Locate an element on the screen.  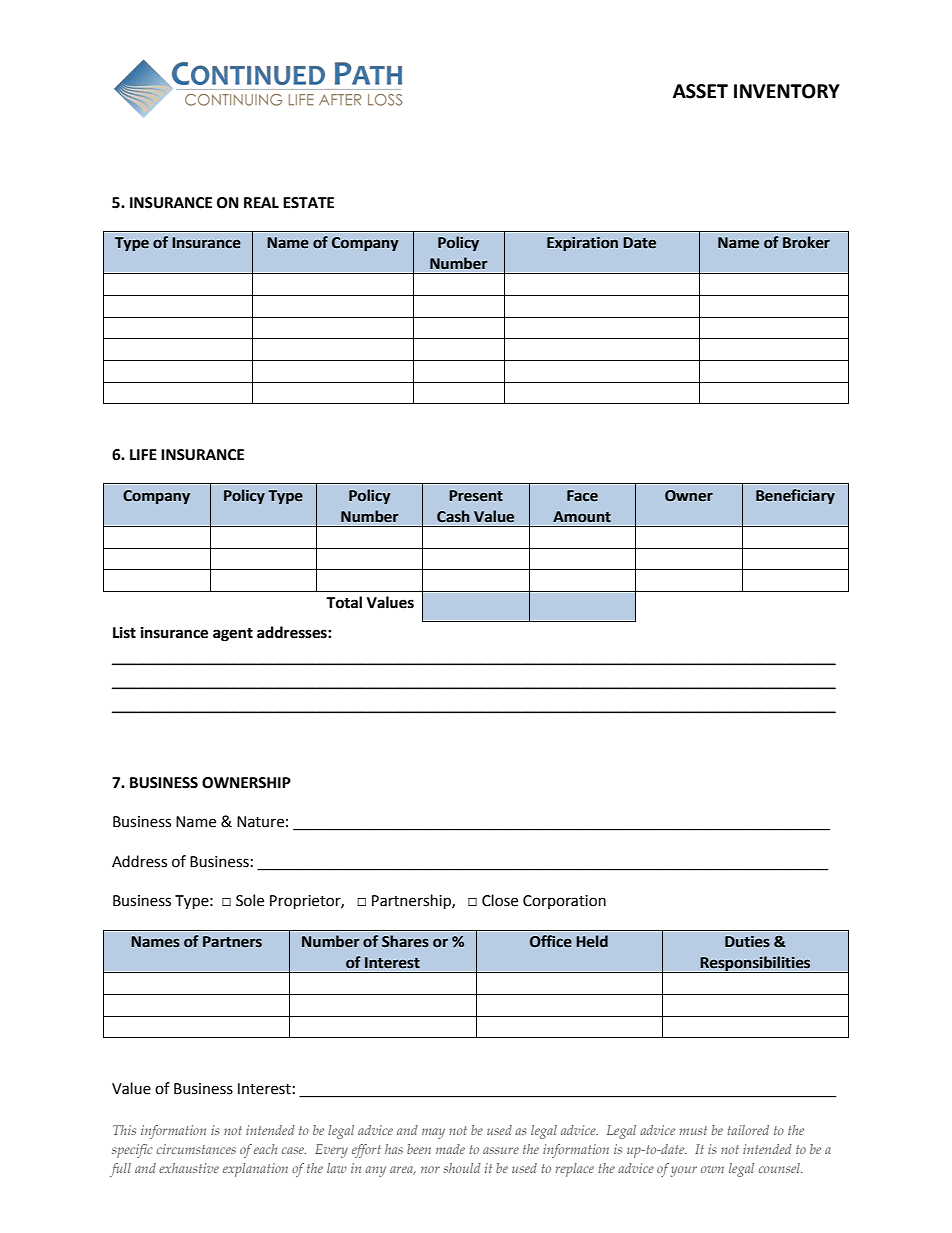
ESTATE is located at coordinates (308, 203).
